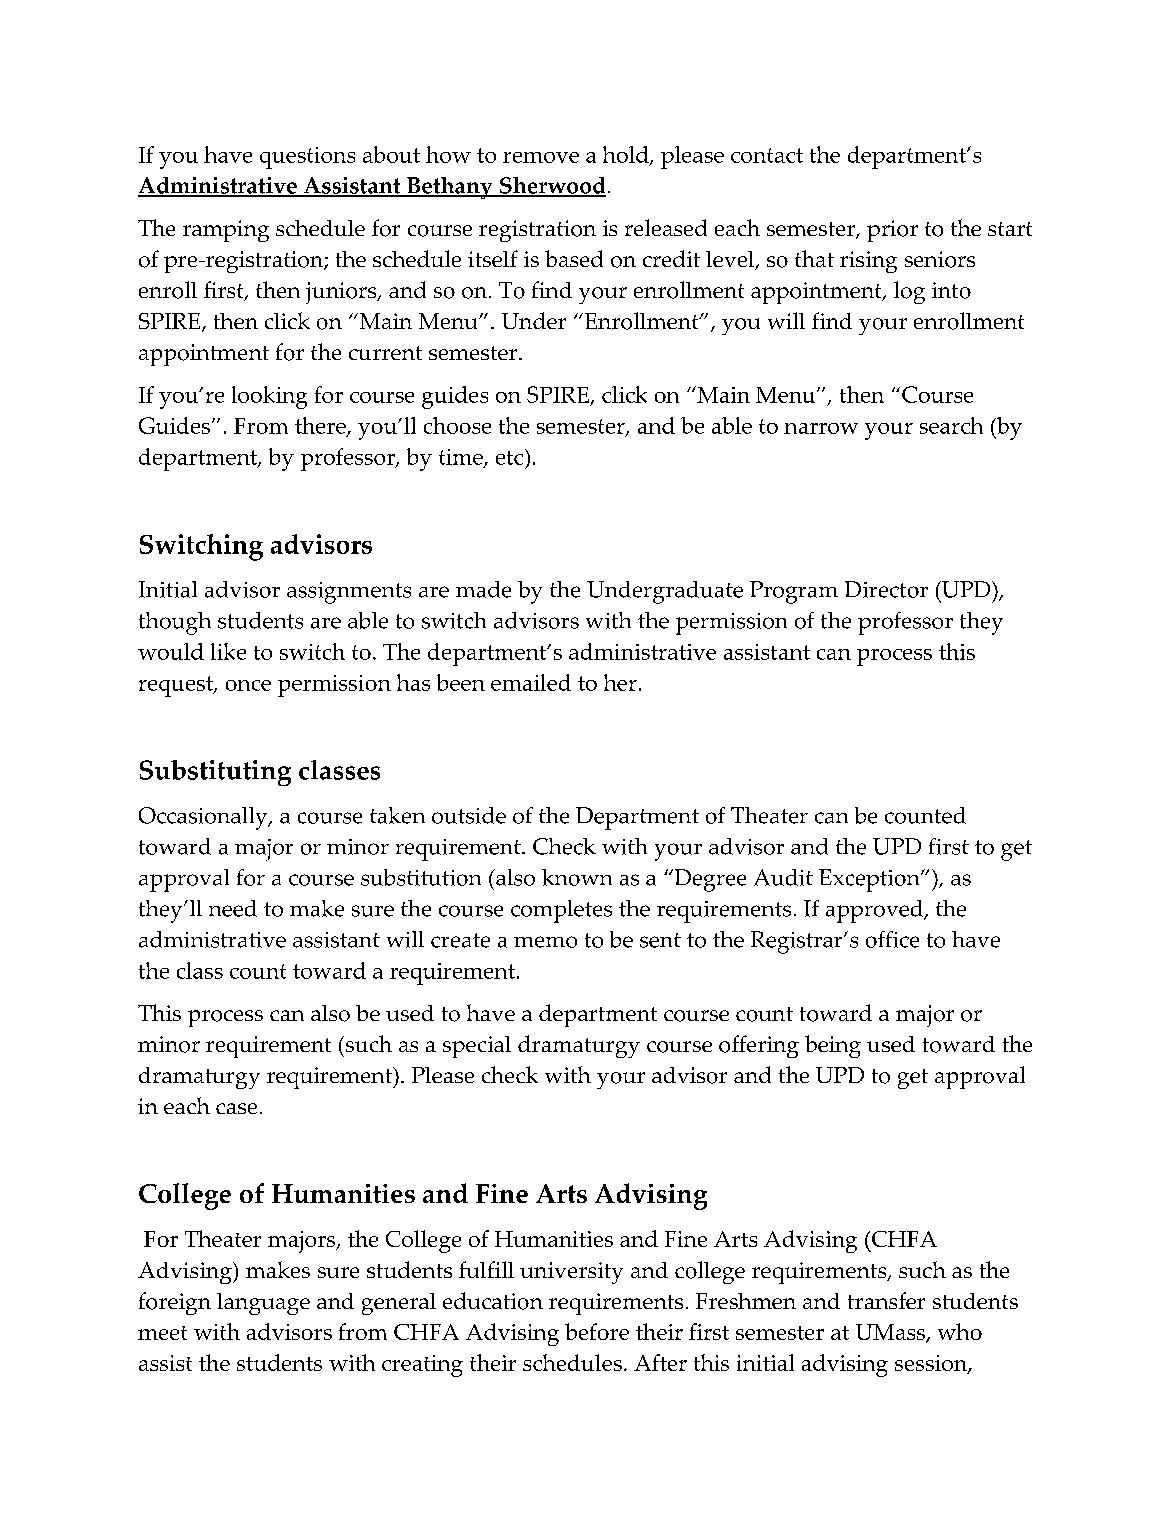  Describe the element at coordinates (531, 682) in the screenshot. I see `emailed` at that location.
